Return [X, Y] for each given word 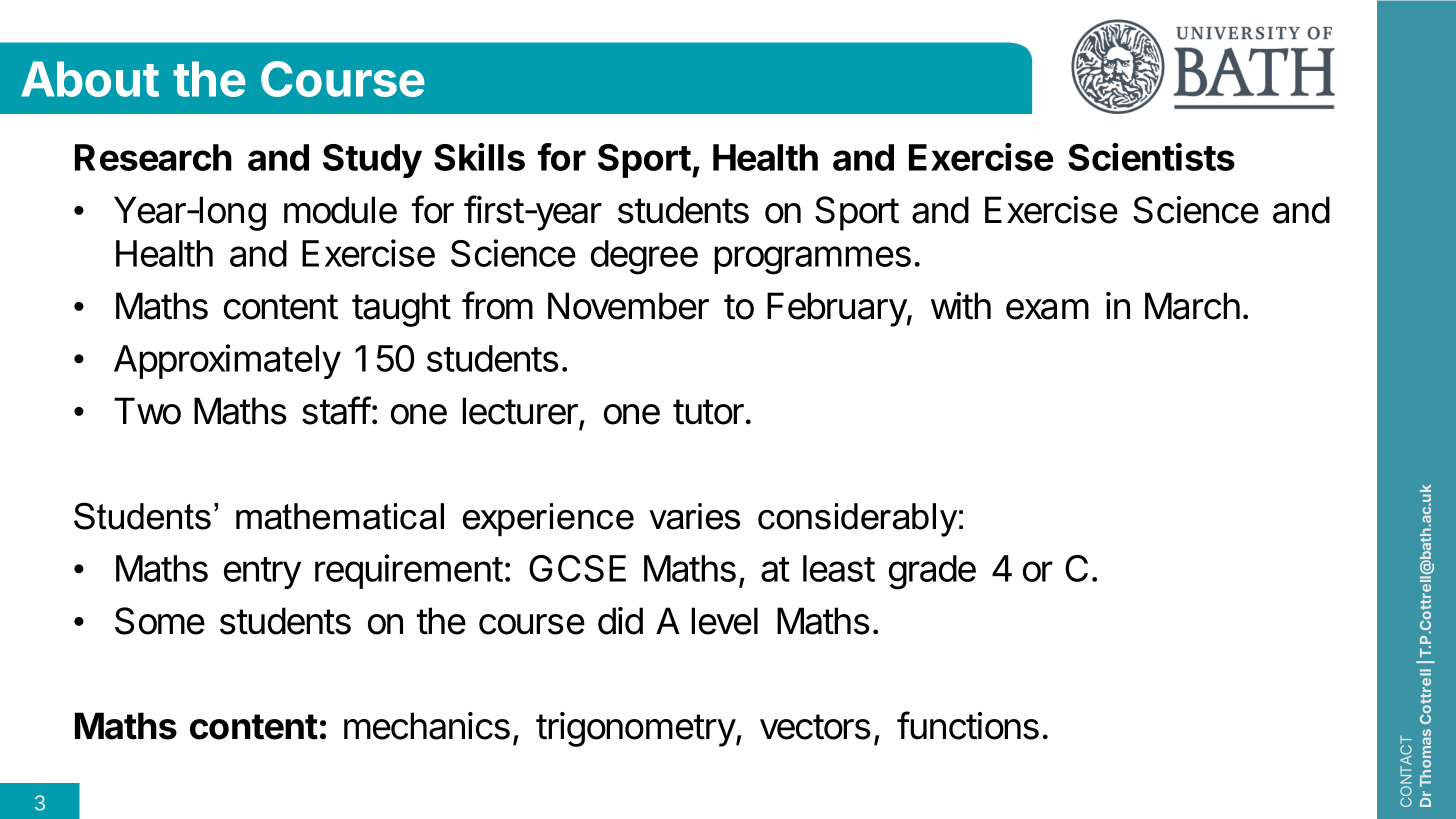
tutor [708, 412]
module [340, 210]
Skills [479, 157]
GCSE [577, 568]
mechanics [427, 726]
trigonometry [636, 729]
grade [932, 572]
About [90, 79]
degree [644, 257]
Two [147, 411]
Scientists [1151, 157]
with [961, 306]
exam [1047, 309]
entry [262, 573]
